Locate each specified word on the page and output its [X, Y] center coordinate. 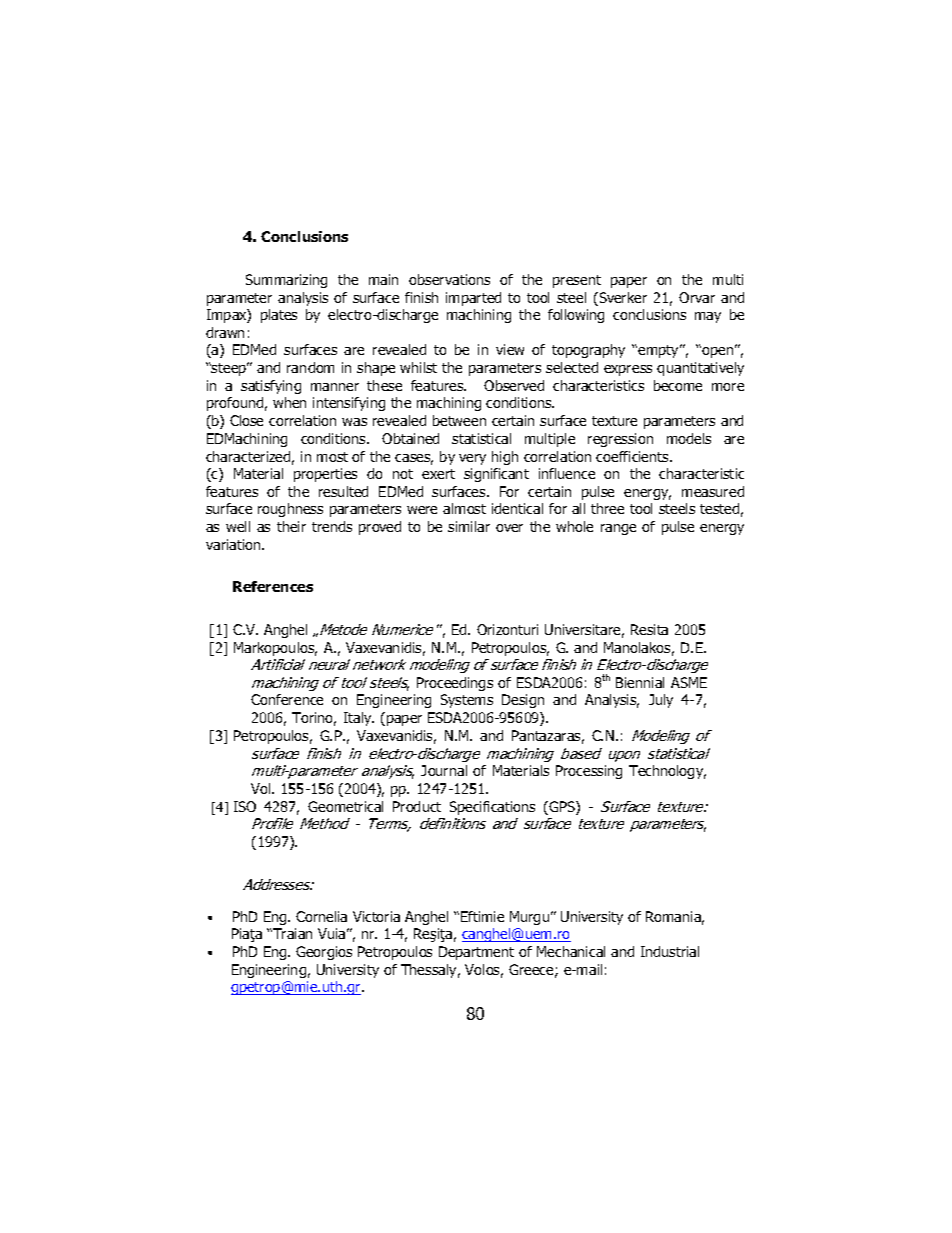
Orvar [697, 297]
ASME [689, 682]
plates [279, 316]
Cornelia [321, 916]
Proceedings [455, 684]
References [273, 586]
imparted [473, 299]
